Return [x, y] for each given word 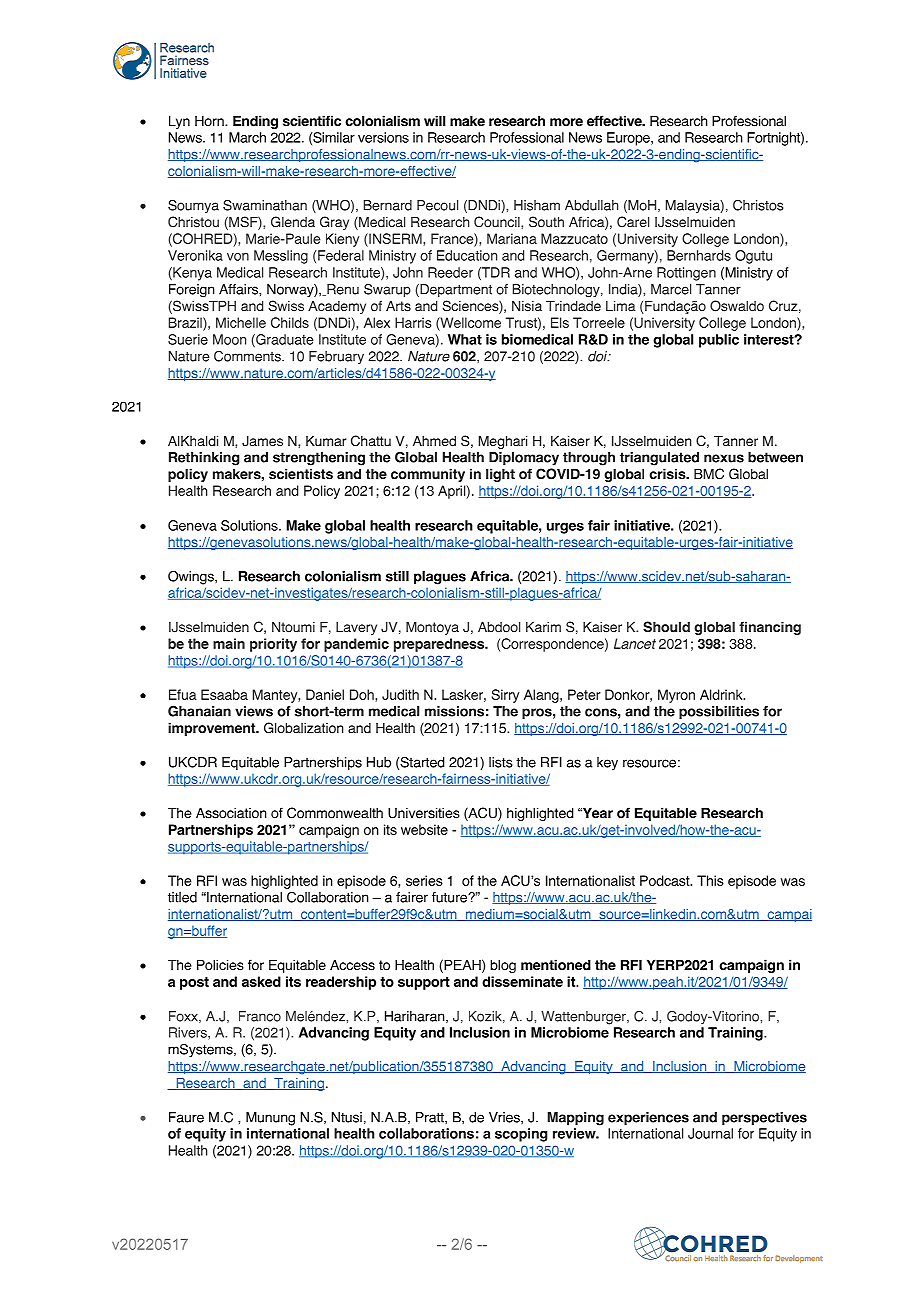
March [247, 137]
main [229, 643]
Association [231, 813]
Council [498, 222]
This [710, 880]
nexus [724, 458]
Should [666, 627]
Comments [248, 356]
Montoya [432, 628]
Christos [758, 205]
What [465, 339]
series [424, 880]
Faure [186, 1117]
